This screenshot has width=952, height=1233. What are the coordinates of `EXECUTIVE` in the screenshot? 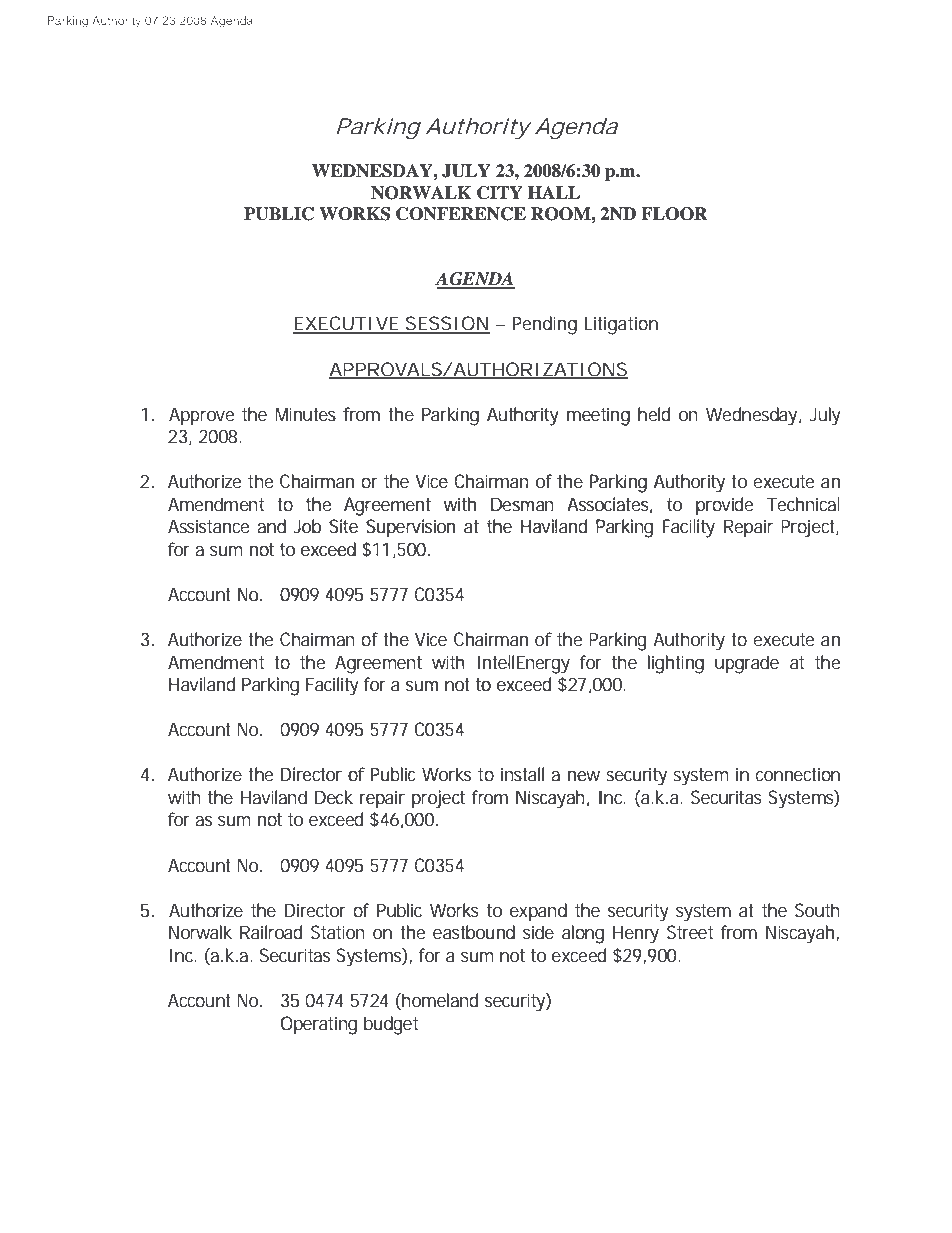 It's located at (346, 324).
